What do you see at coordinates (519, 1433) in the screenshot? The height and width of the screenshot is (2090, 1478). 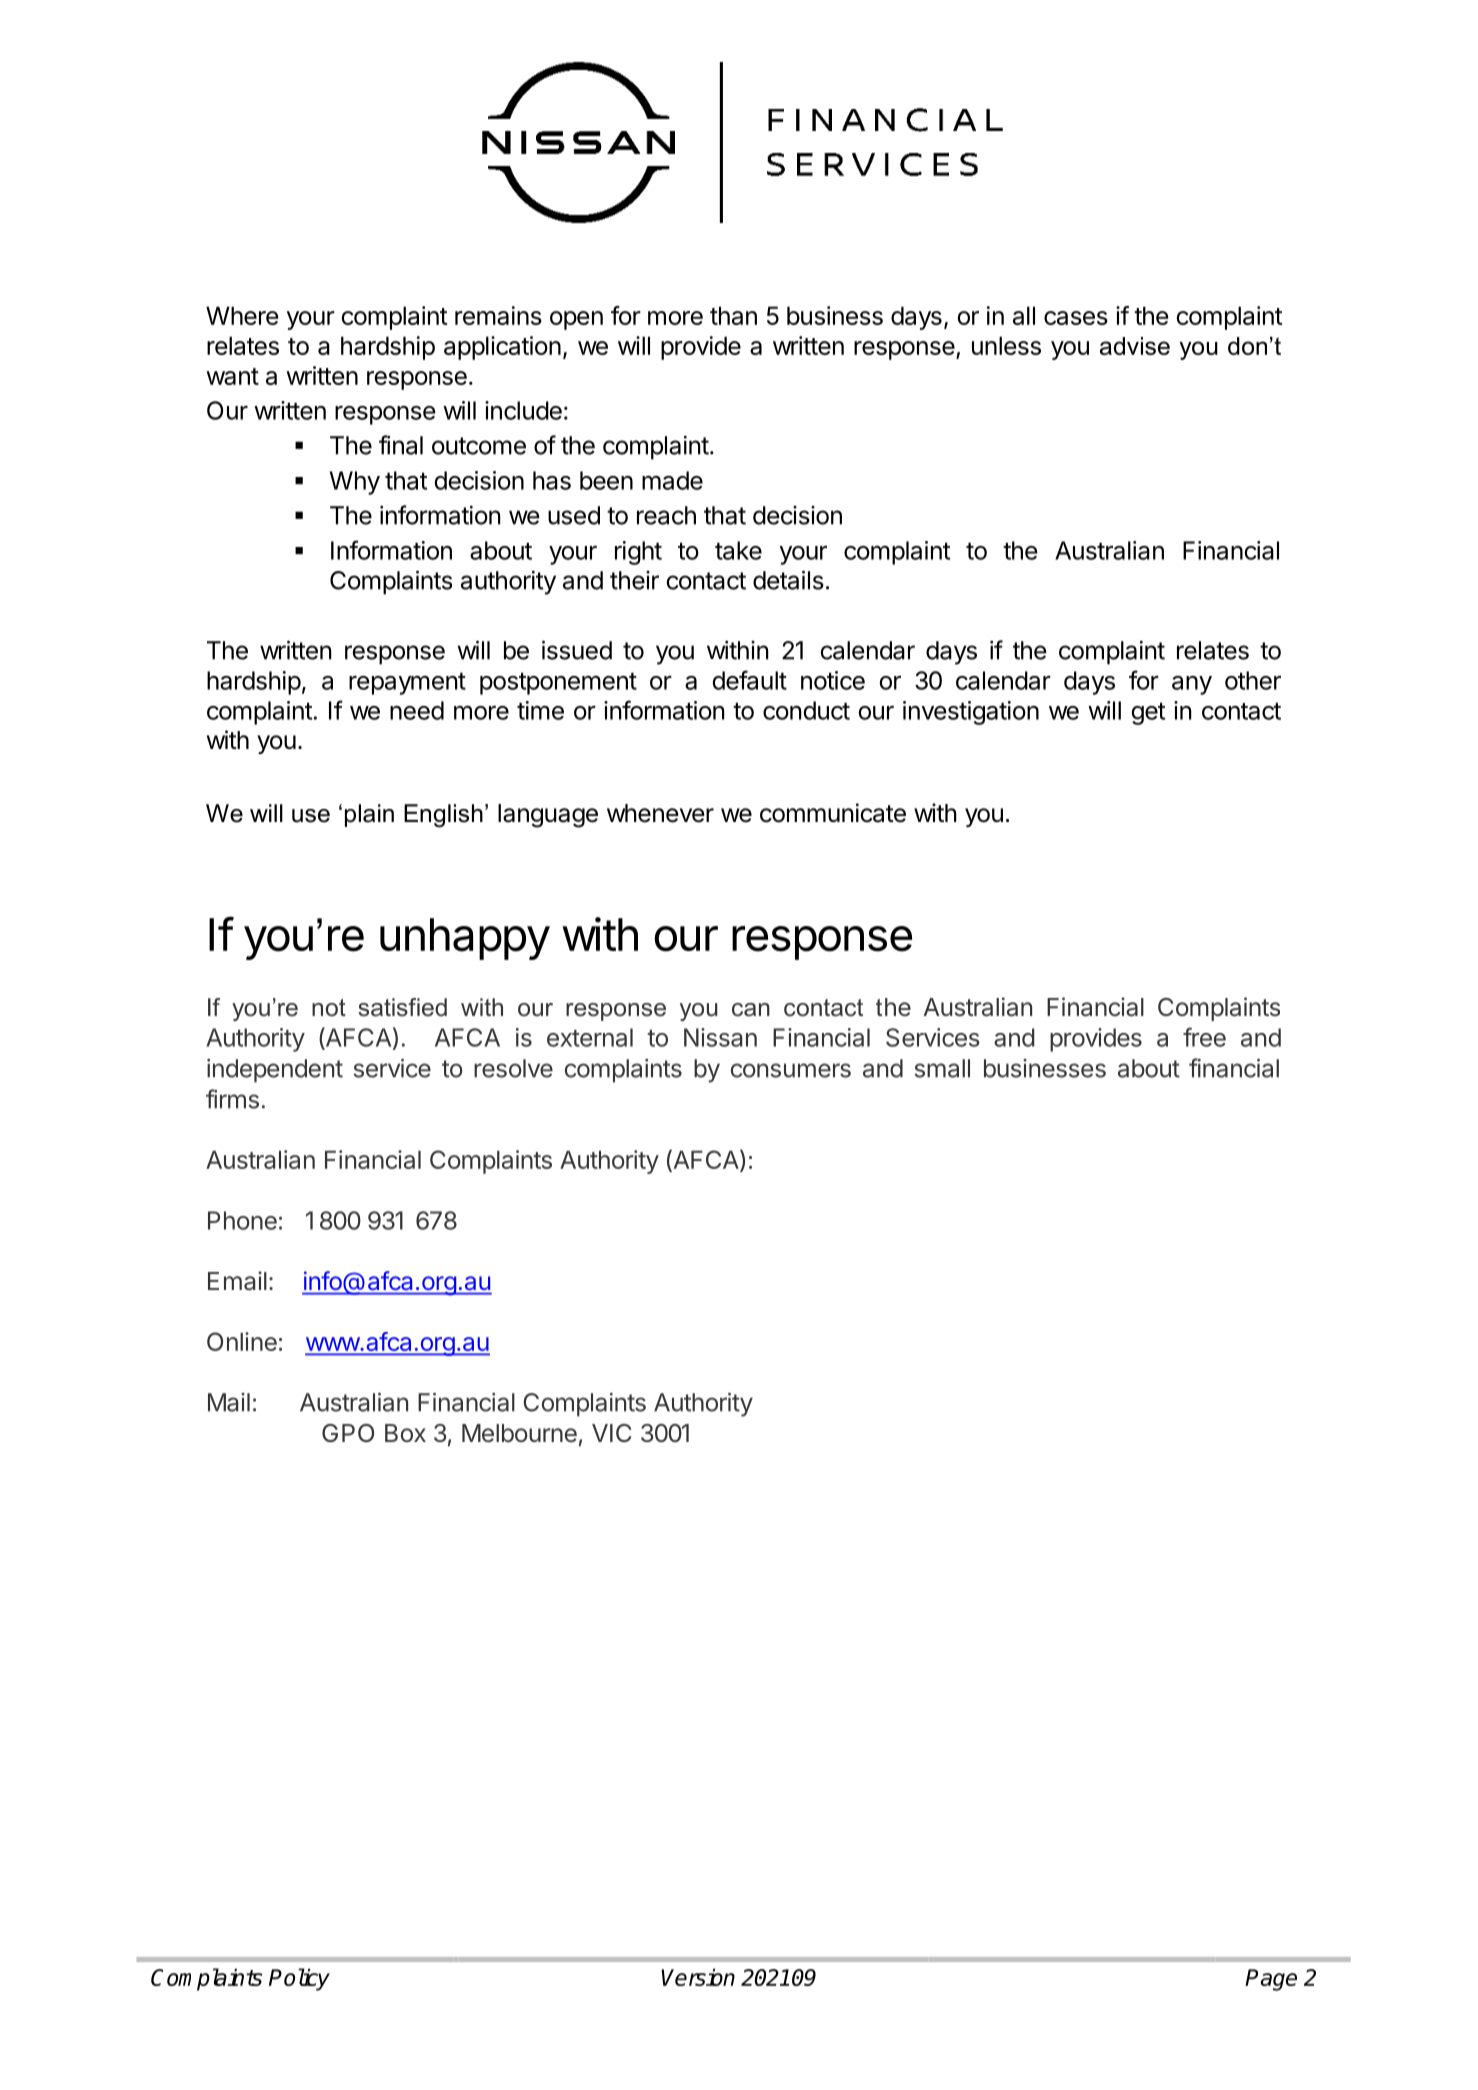 I see `Melbourne` at bounding box center [519, 1433].
